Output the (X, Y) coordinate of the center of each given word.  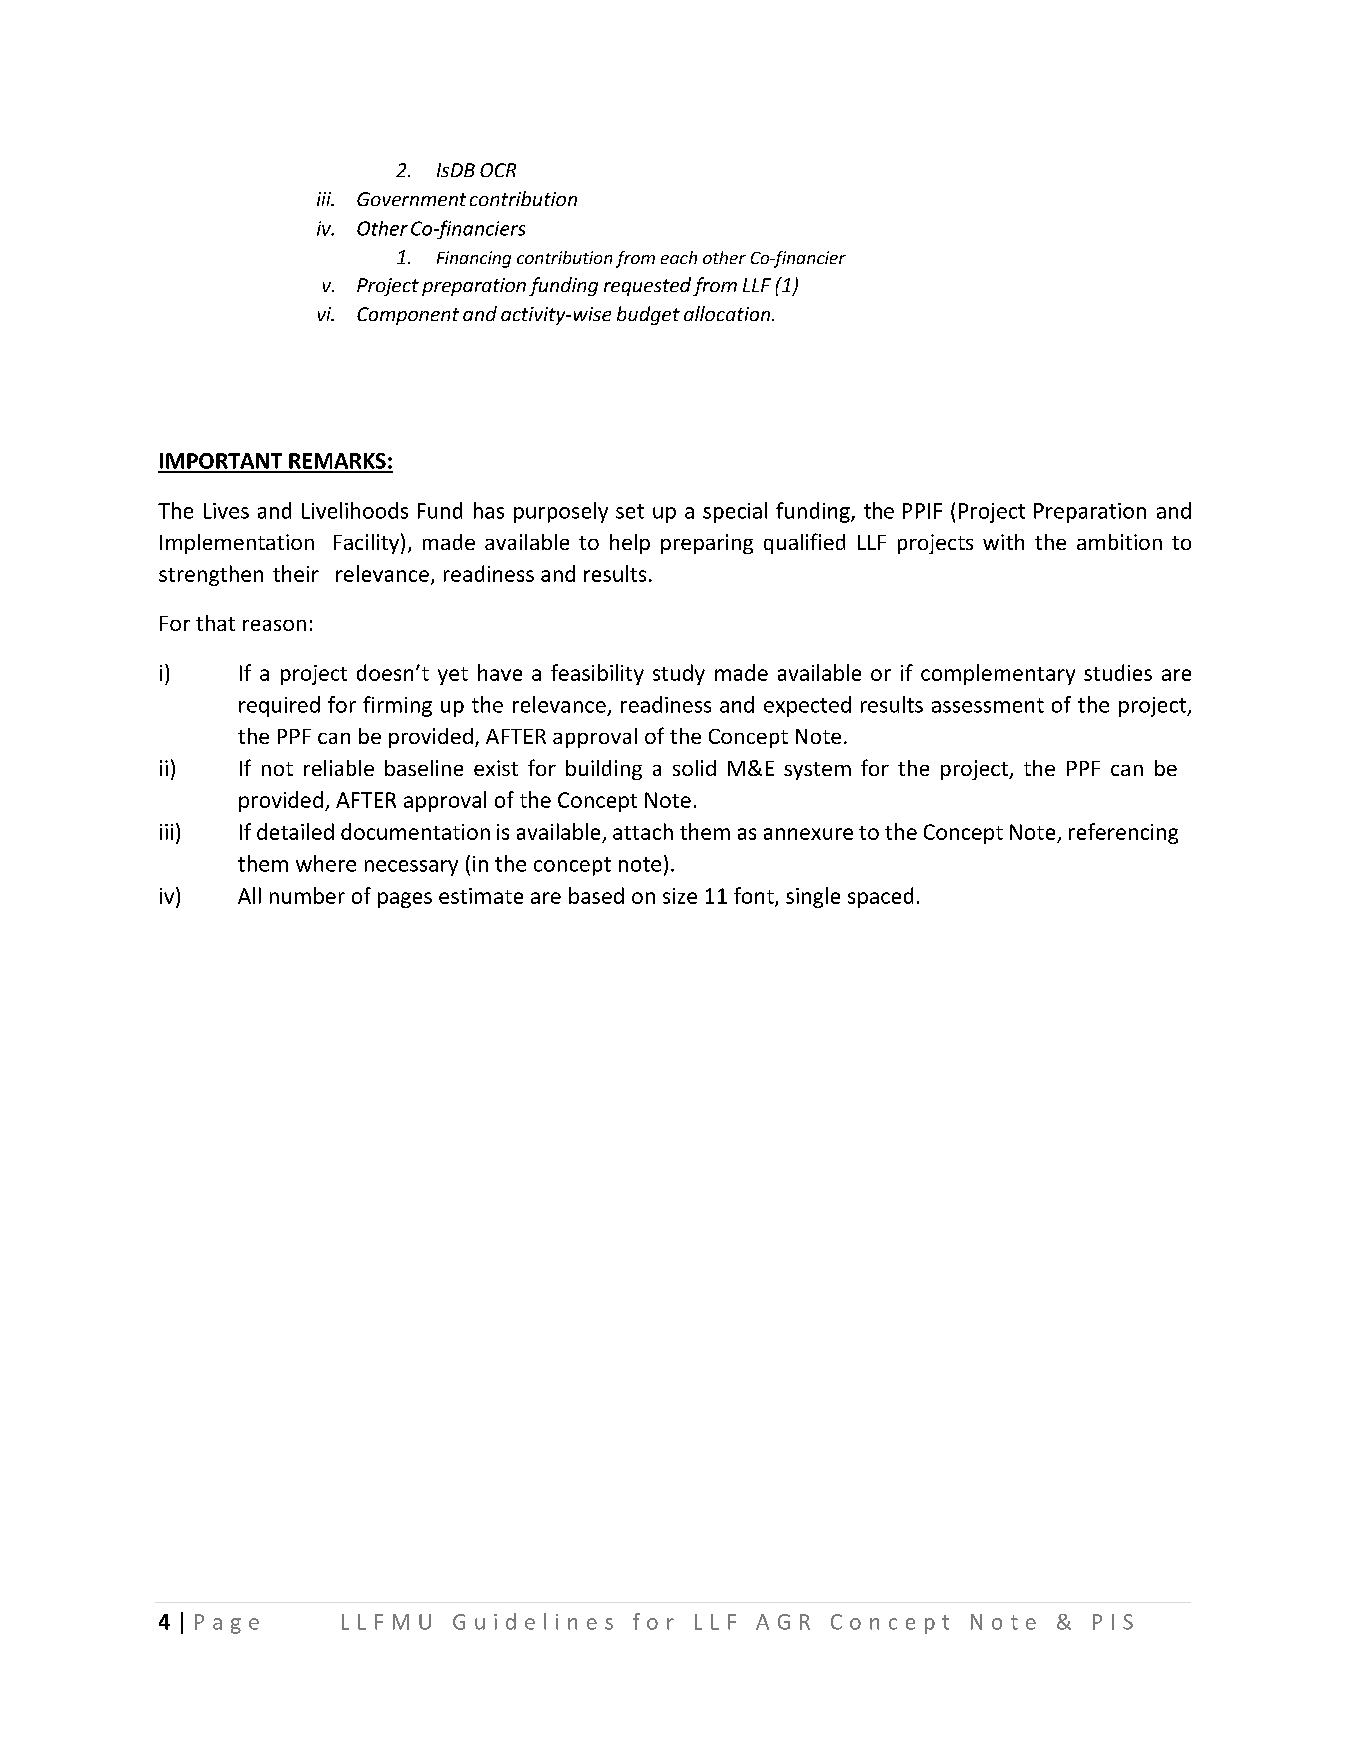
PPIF (922, 511)
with (1003, 542)
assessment (988, 705)
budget (648, 315)
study (679, 674)
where (326, 863)
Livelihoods (355, 510)
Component (408, 316)
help (630, 544)
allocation (728, 313)
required (279, 706)
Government (411, 199)
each (679, 257)
